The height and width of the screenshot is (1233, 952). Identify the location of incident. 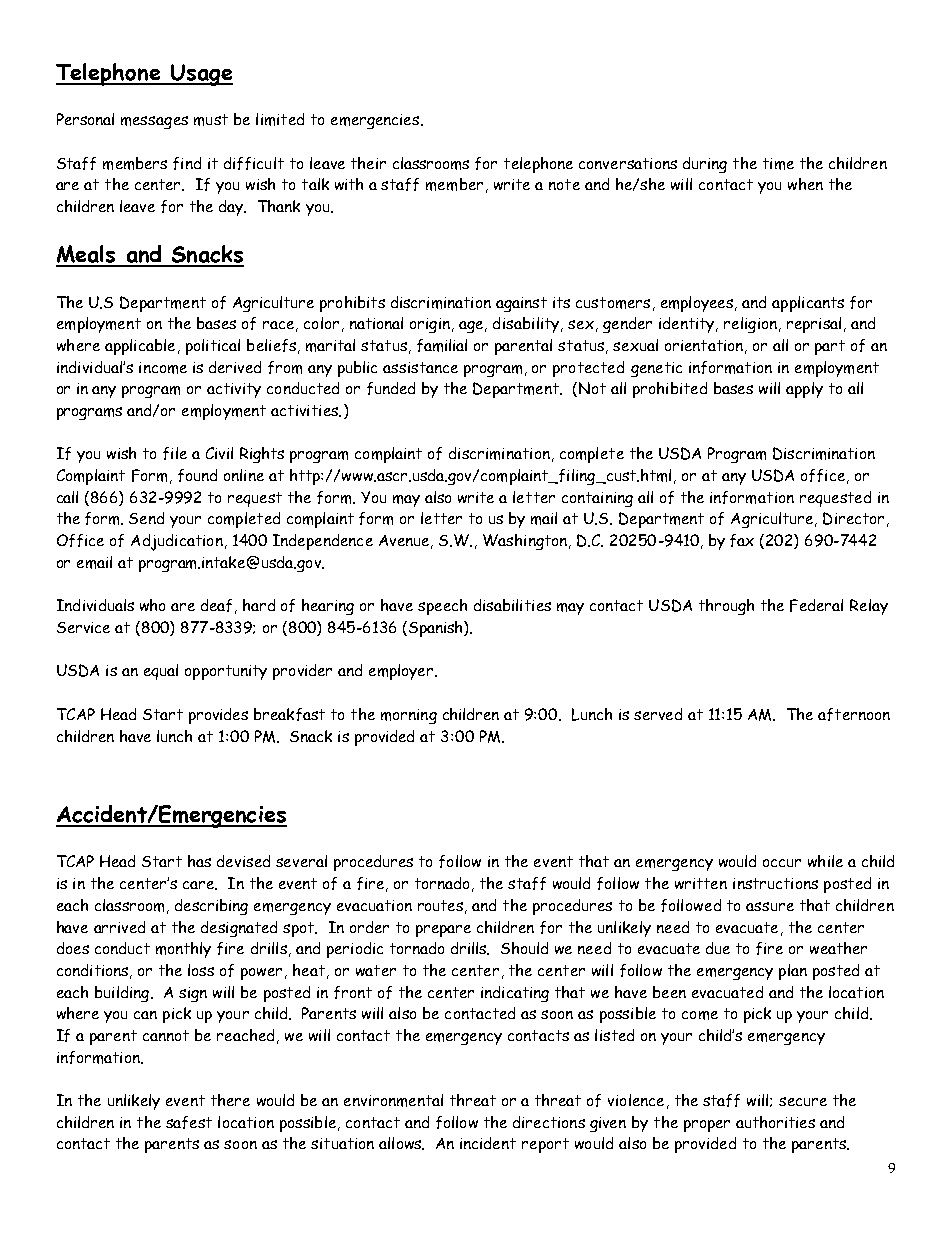
(488, 1143).
